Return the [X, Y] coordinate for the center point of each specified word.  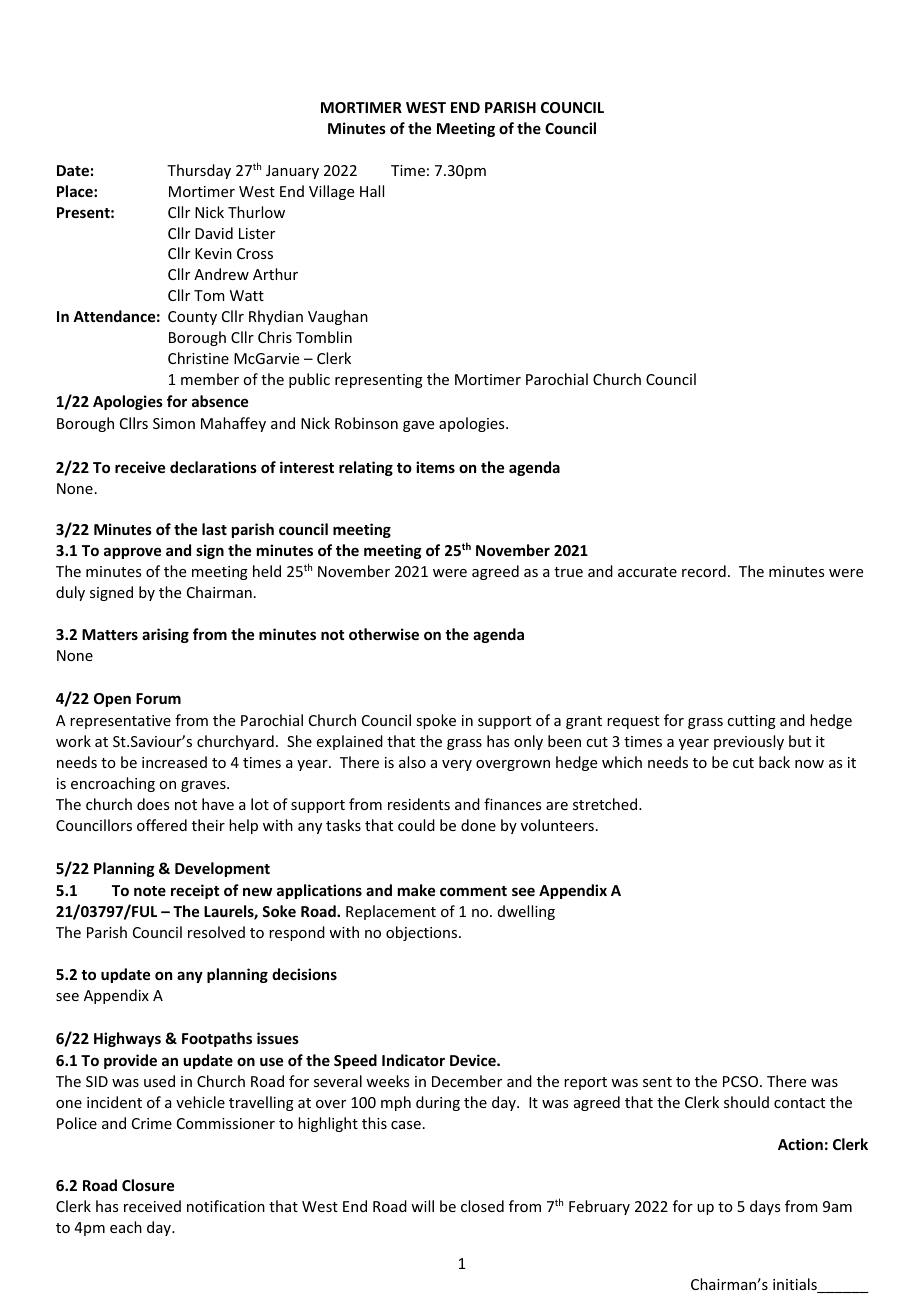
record [704, 571]
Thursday [199, 171]
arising [165, 635]
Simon [174, 423]
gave [418, 426]
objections [423, 933]
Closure [148, 1185]
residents [419, 804]
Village [331, 192]
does [153, 804]
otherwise [384, 634]
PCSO [740, 1081]
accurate [647, 572]
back [774, 762]
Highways [127, 1039]
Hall [372, 191]
